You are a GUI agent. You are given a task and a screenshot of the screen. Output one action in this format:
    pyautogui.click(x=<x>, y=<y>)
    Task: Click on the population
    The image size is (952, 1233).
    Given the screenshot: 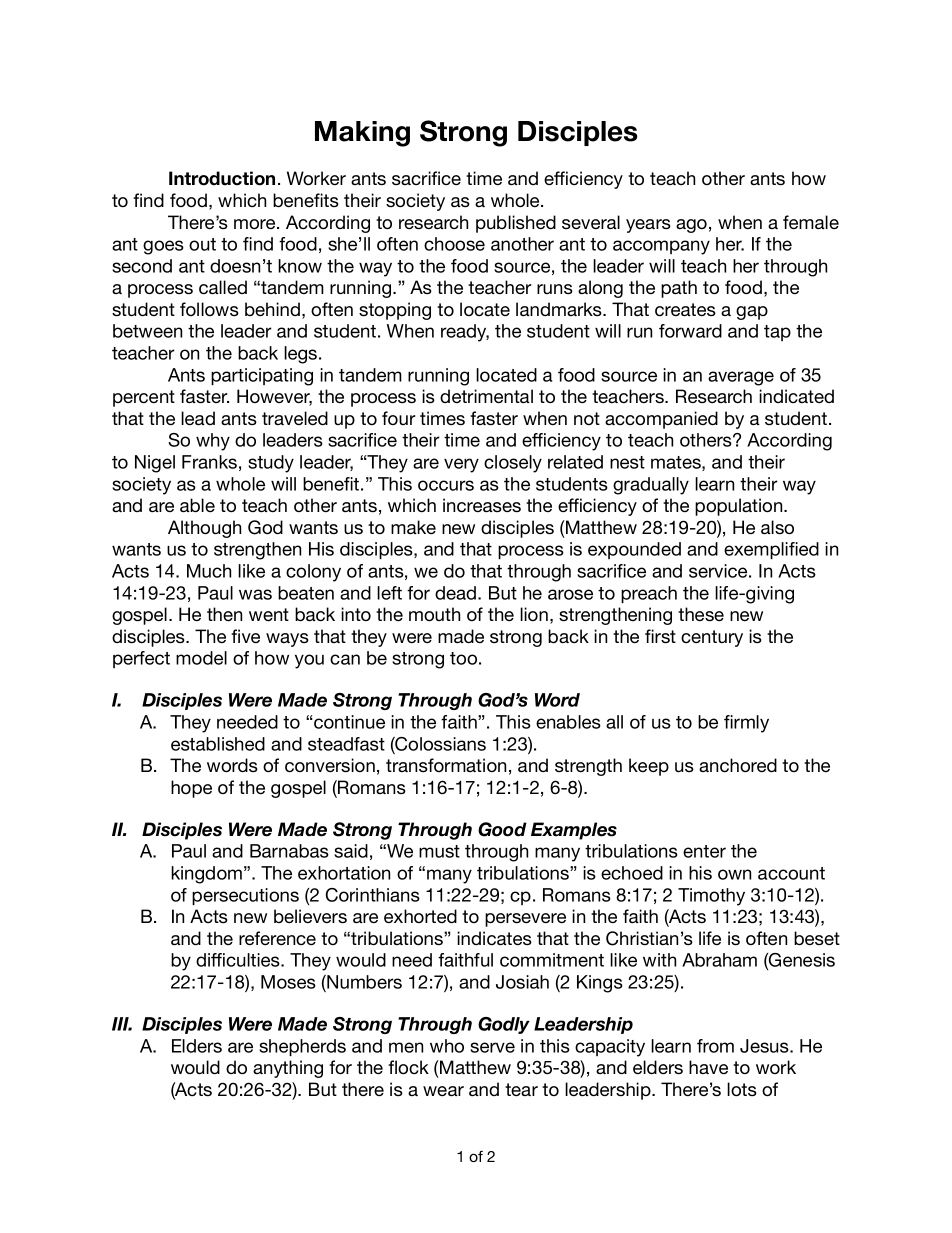 What is the action you would take?
    pyautogui.click(x=740, y=507)
